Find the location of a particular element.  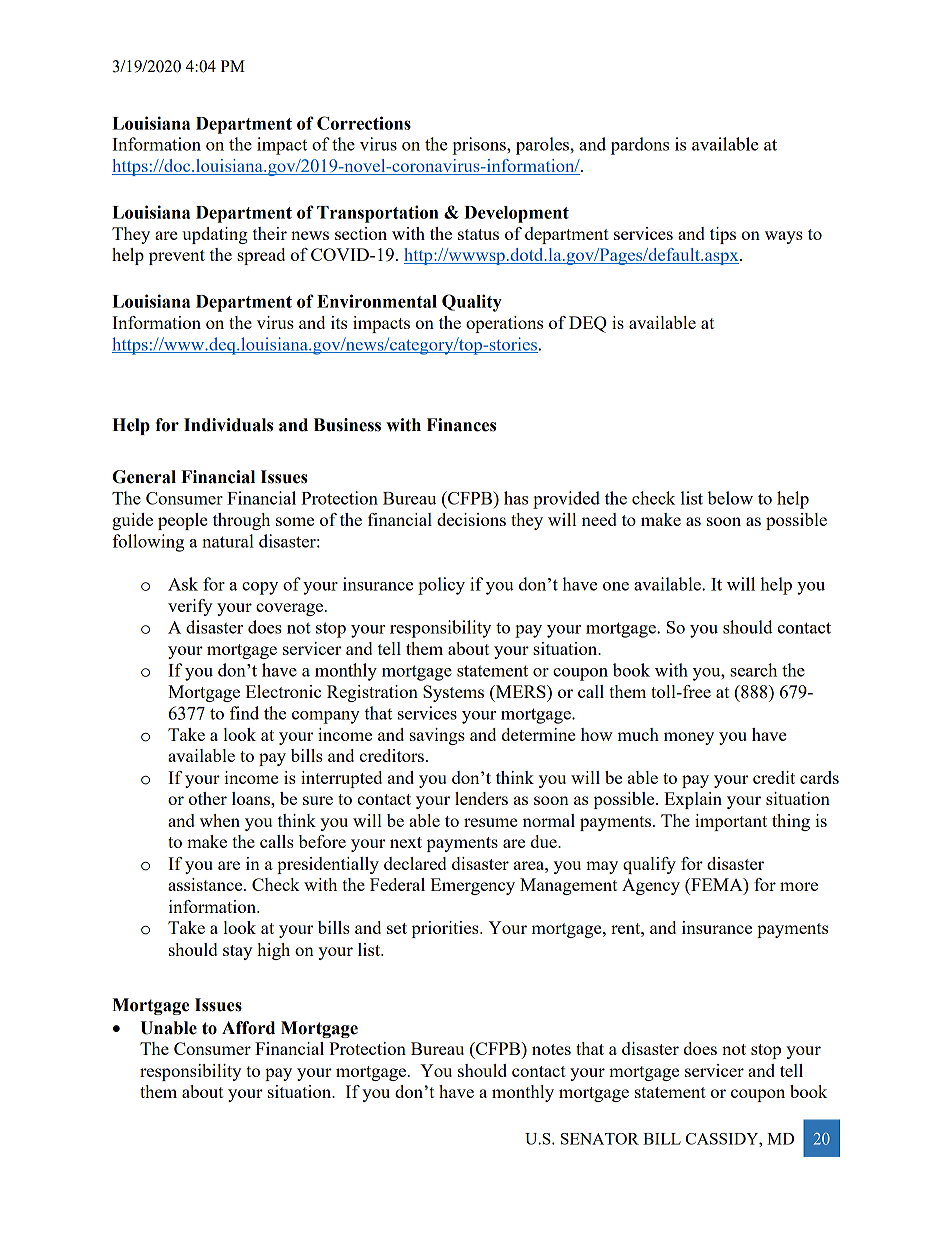

prisons is located at coordinates (480, 146).
